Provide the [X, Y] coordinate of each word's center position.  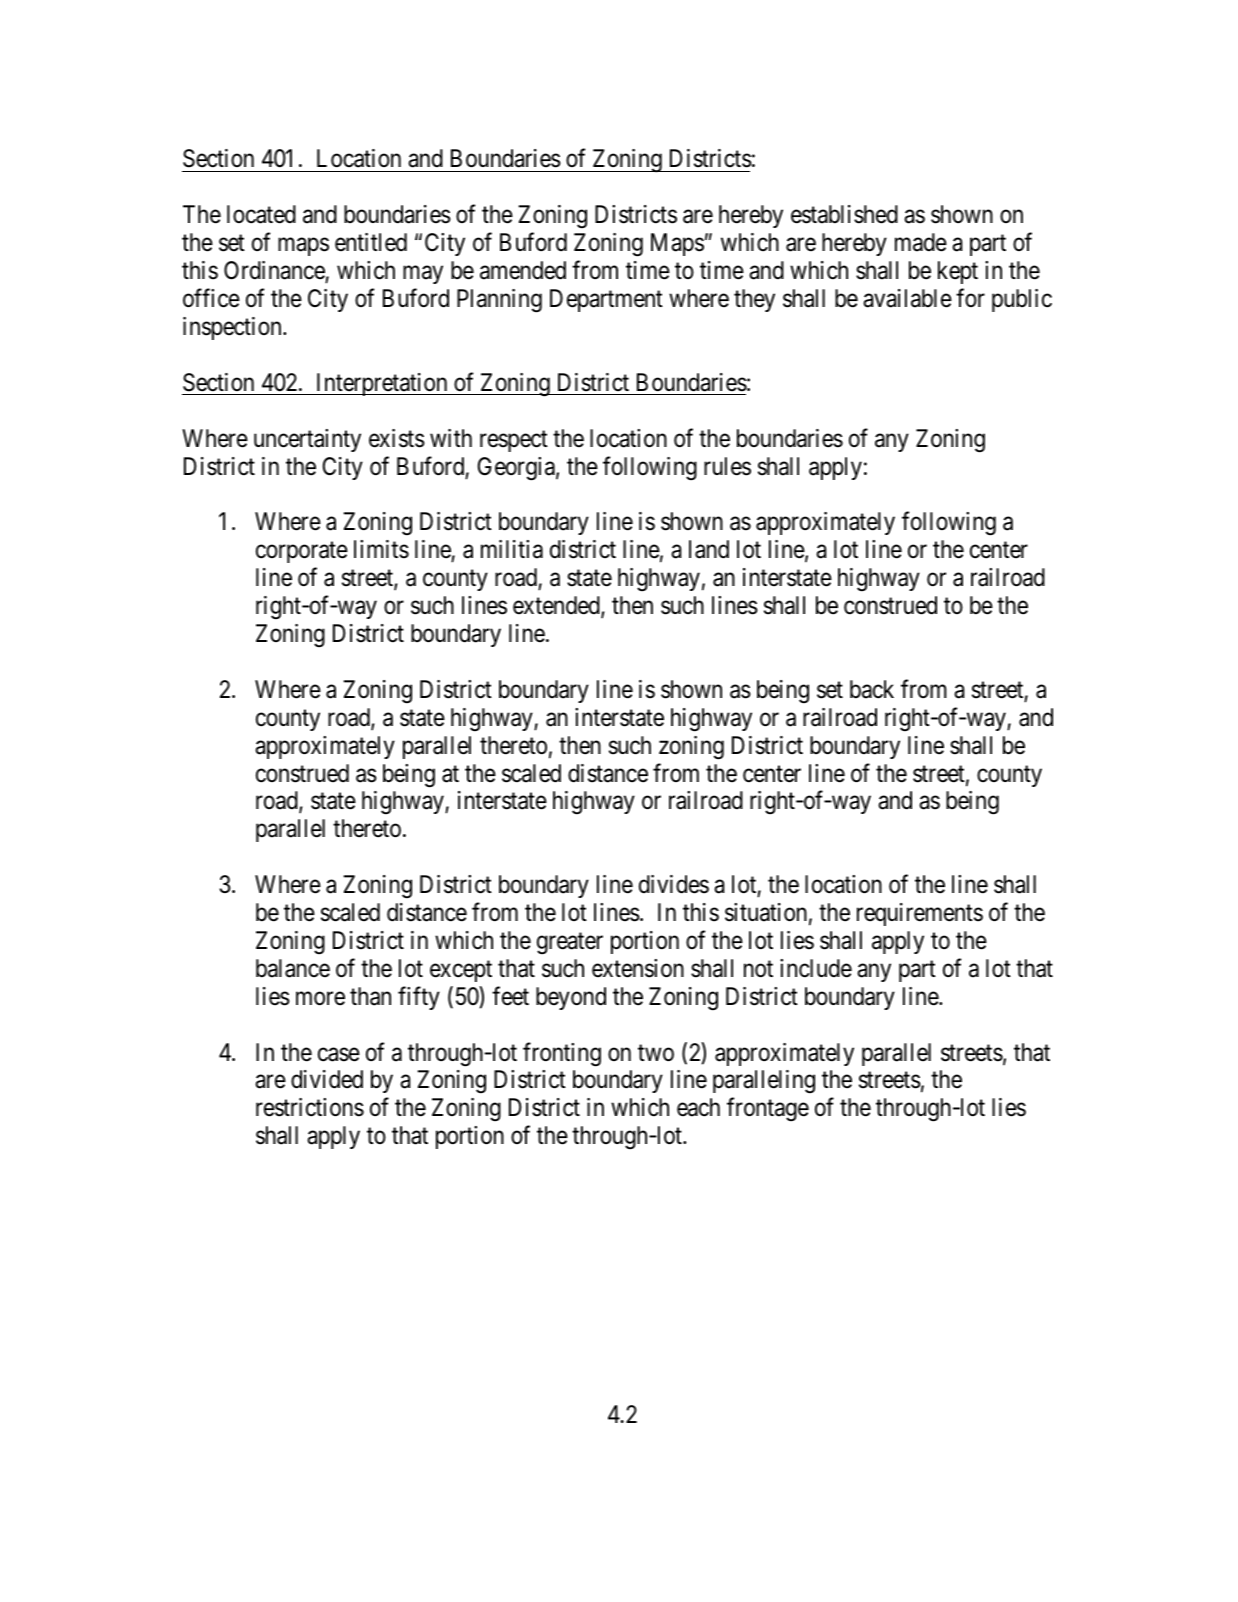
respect [514, 441]
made [921, 242]
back [872, 689]
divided [327, 1079]
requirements [920, 914]
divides [674, 884]
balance [293, 968]
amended [523, 270]
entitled [371, 242]
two [656, 1053]
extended [557, 606]
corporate [302, 552]
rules [727, 466]
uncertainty [307, 440]
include [816, 968]
